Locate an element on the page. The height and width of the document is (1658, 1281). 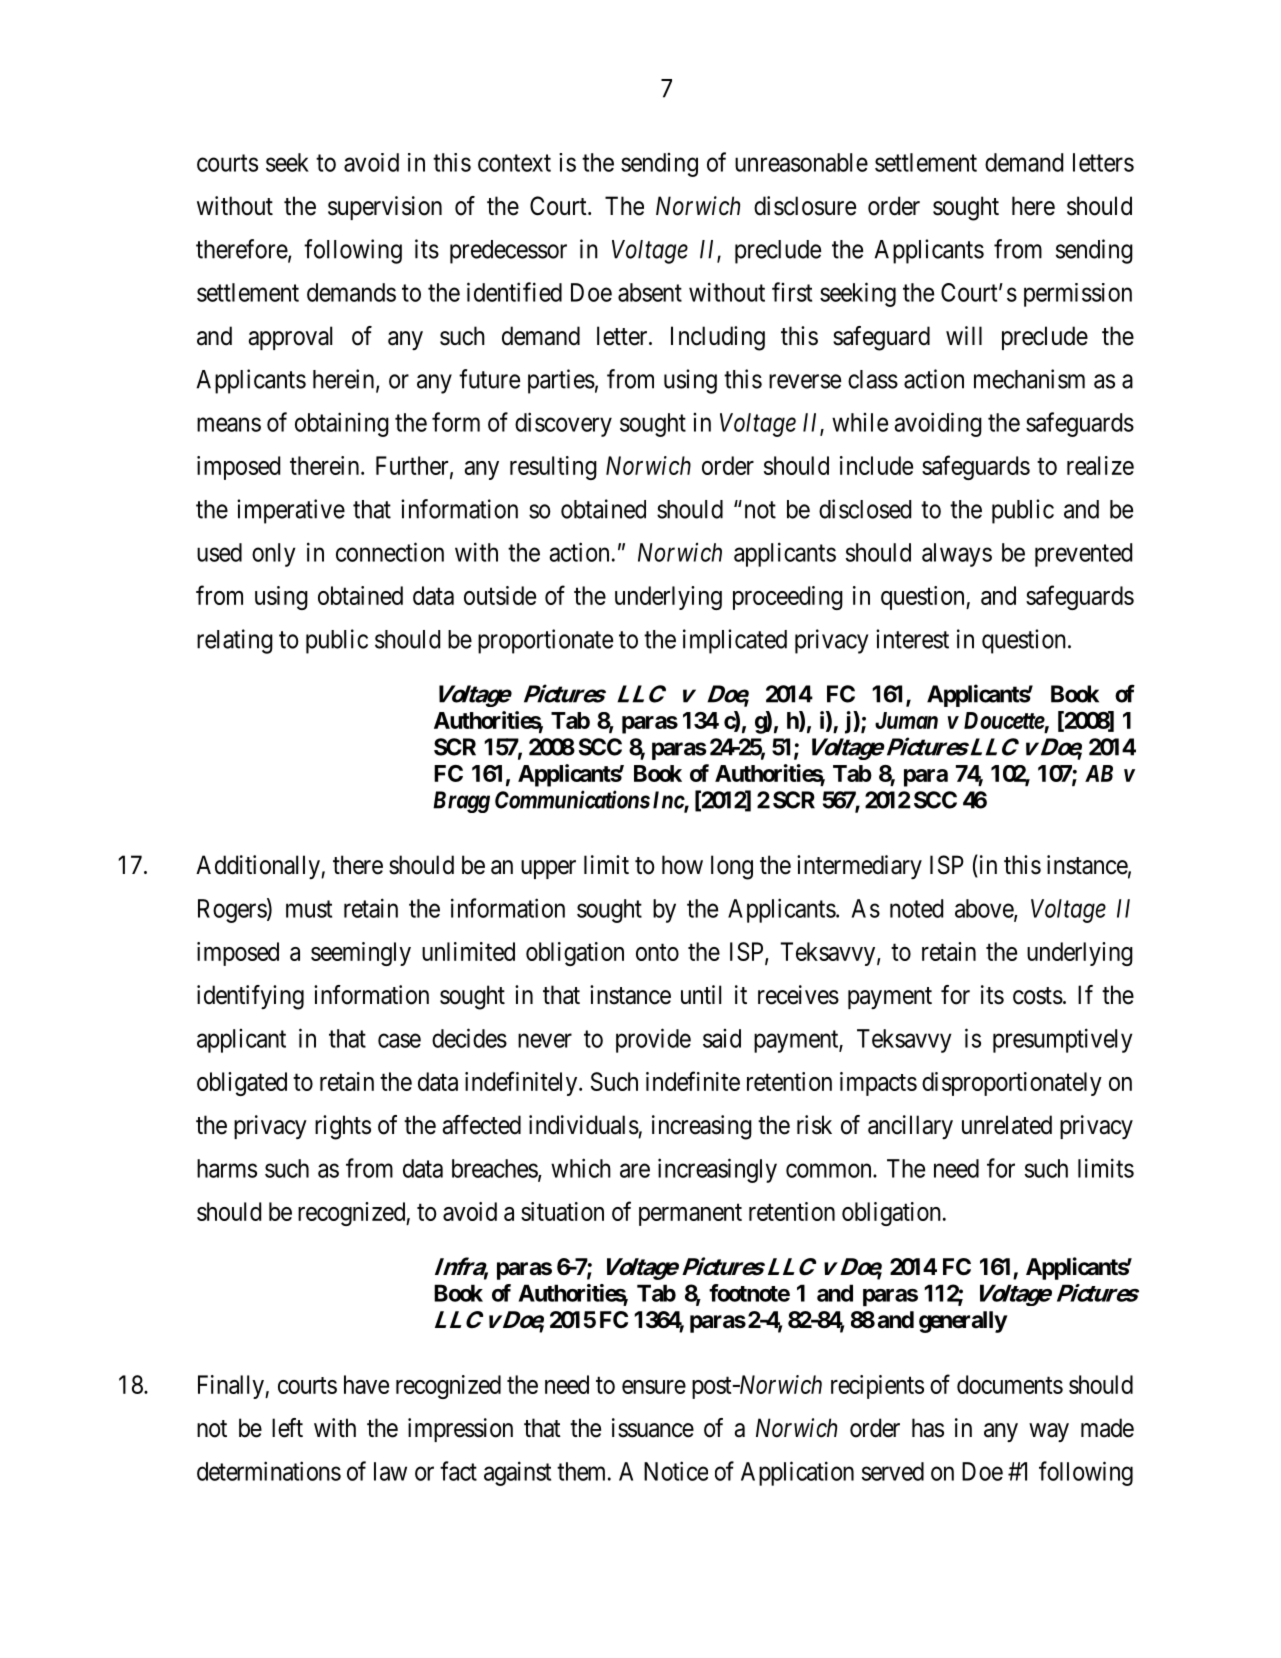
how is located at coordinates (682, 865).
